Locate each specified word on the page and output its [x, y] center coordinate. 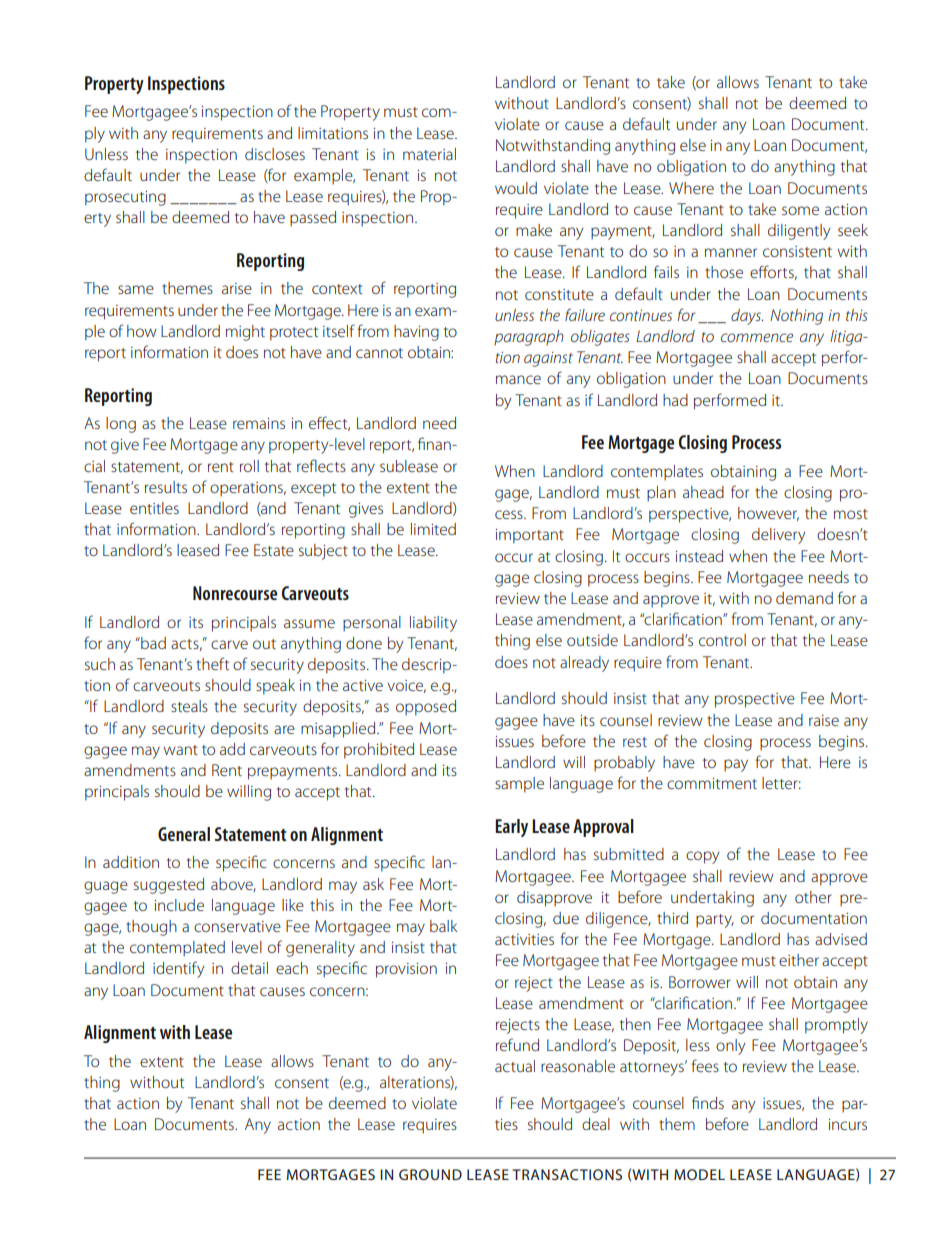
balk [443, 926]
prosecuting [125, 198]
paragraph [529, 338]
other [813, 897]
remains [259, 423]
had [675, 400]
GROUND [430, 1174]
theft [212, 663]
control [722, 640]
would [516, 188]
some [800, 210]
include [179, 905]
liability [433, 624]
